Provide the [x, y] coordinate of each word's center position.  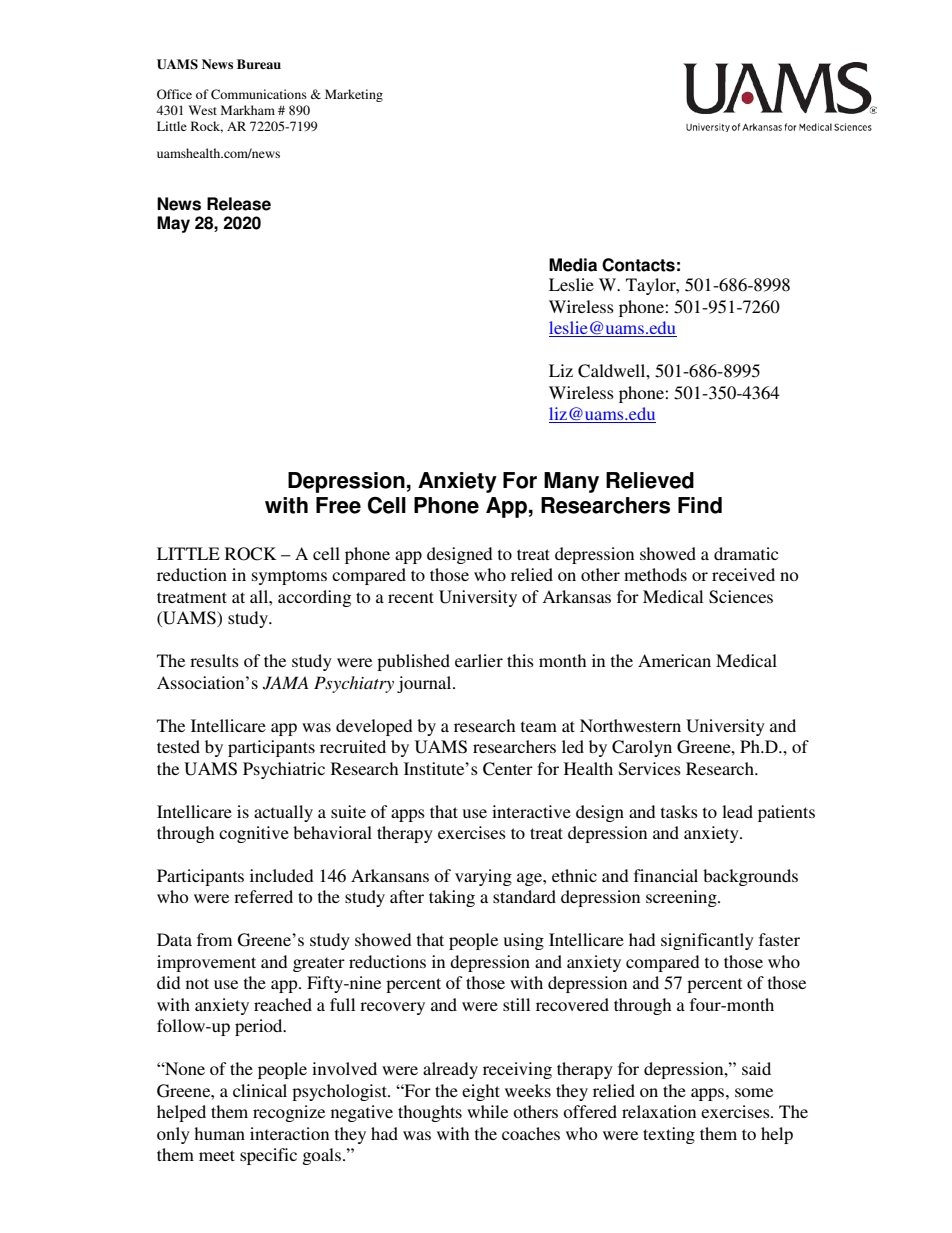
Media [573, 265]
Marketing [354, 95]
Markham [248, 110]
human [219, 1133]
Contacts [638, 265]
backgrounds [750, 877]
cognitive [254, 834]
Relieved [650, 480]
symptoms [289, 577]
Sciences [741, 597]
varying [483, 877]
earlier [479, 660]
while [487, 1111]
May [173, 224]
